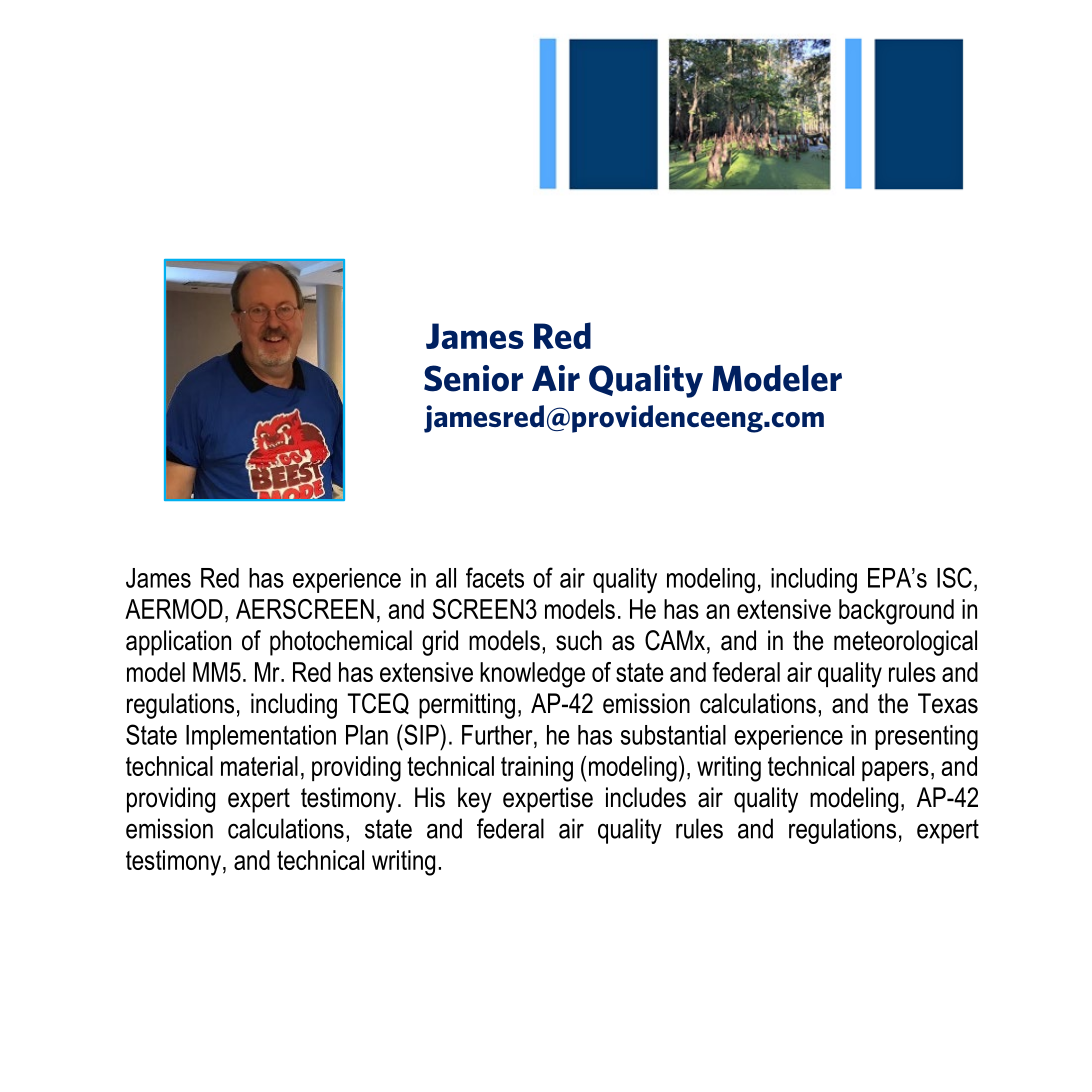 The width and height of the screenshot is (1092, 1092). I want to click on material, so click(259, 766).
